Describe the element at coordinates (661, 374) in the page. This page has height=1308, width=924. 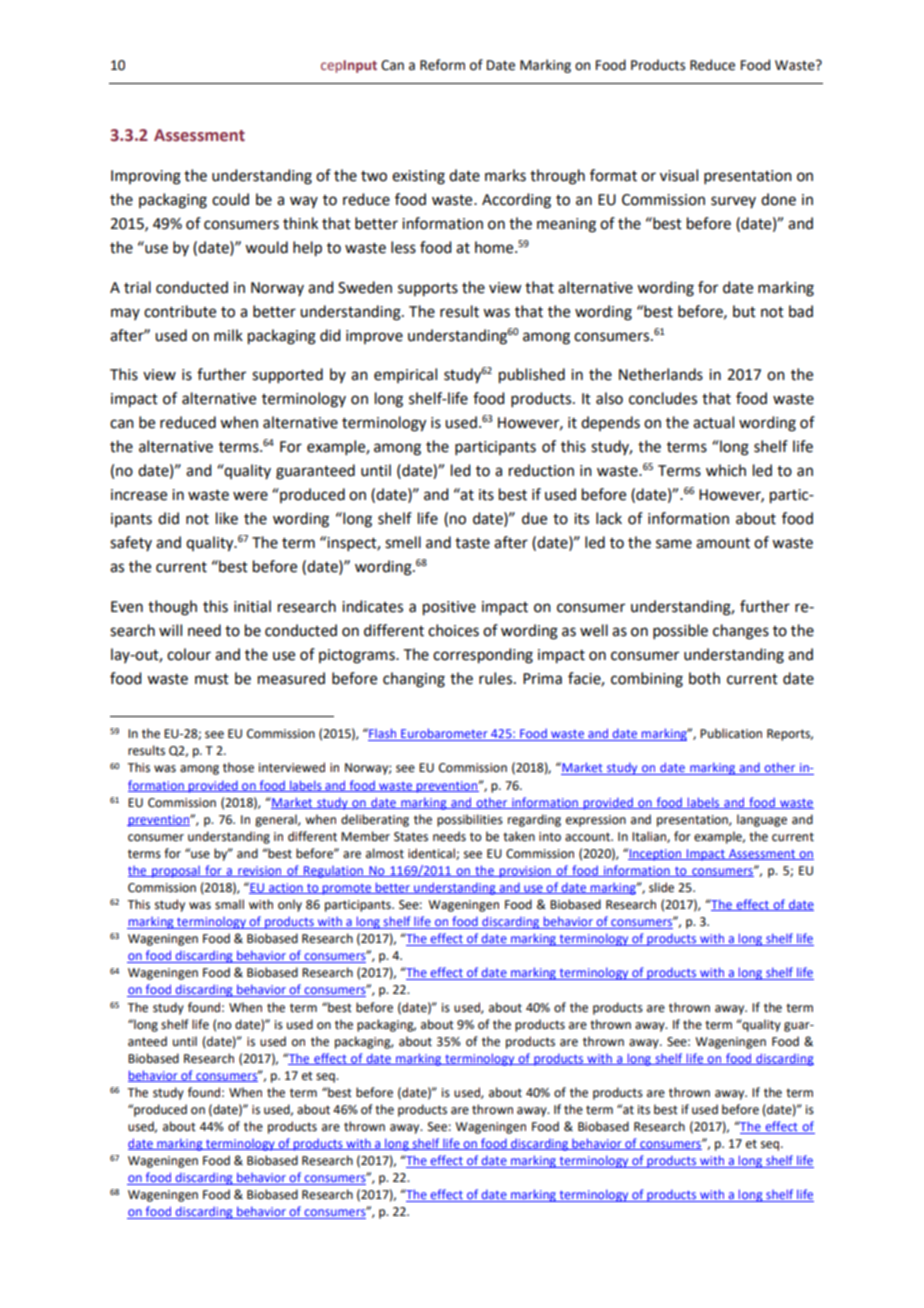
I see `Netherlands` at that location.
